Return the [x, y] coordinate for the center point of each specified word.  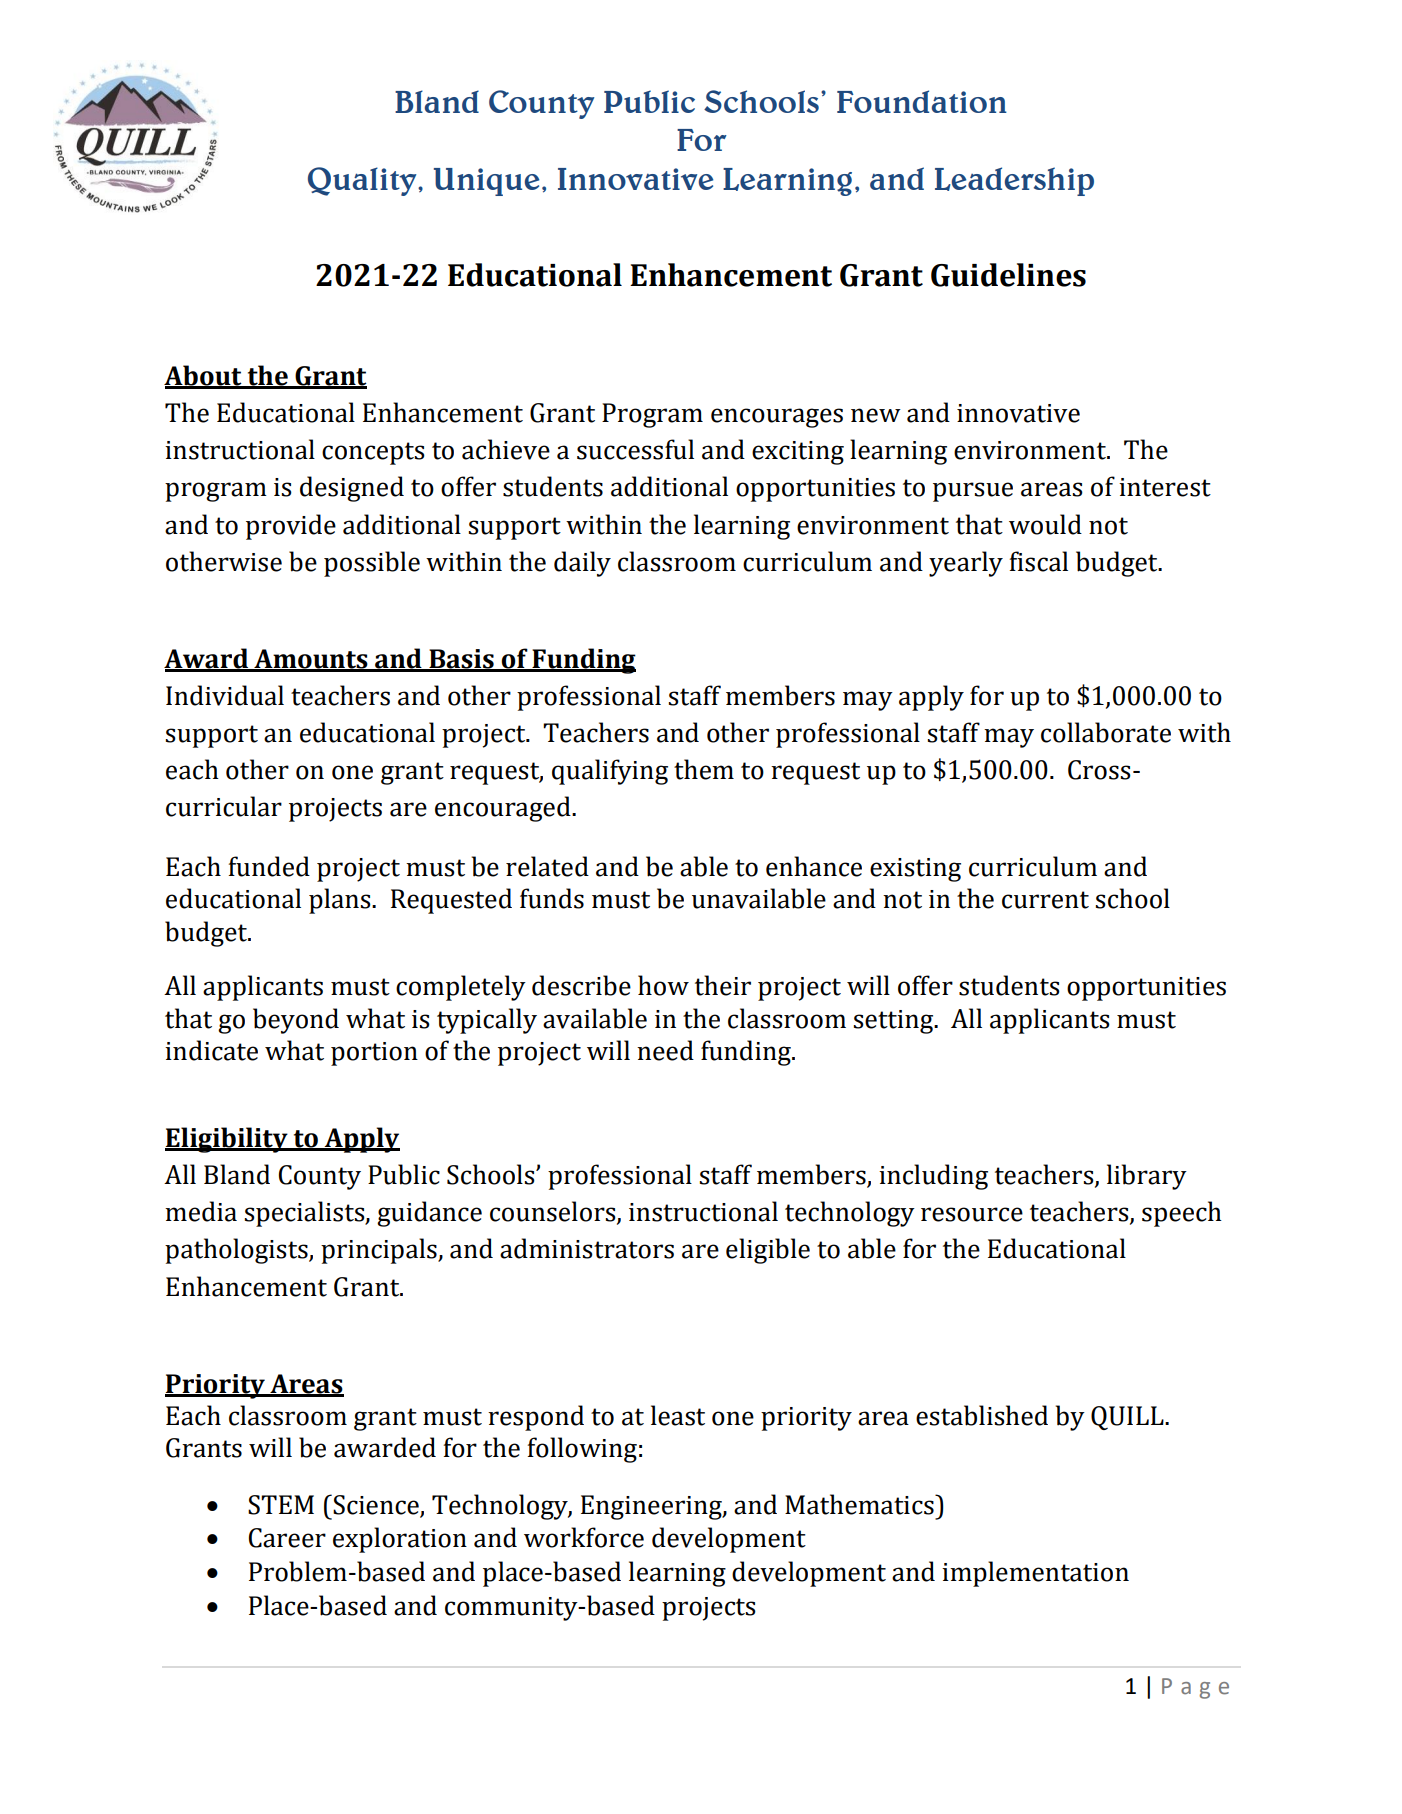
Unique [486, 182]
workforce [584, 1537]
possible [372, 564]
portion [374, 1054]
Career [287, 1538]
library [1147, 1177]
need [665, 1050]
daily [582, 564]
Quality [363, 181]
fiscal [1039, 561]
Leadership [1014, 181]
